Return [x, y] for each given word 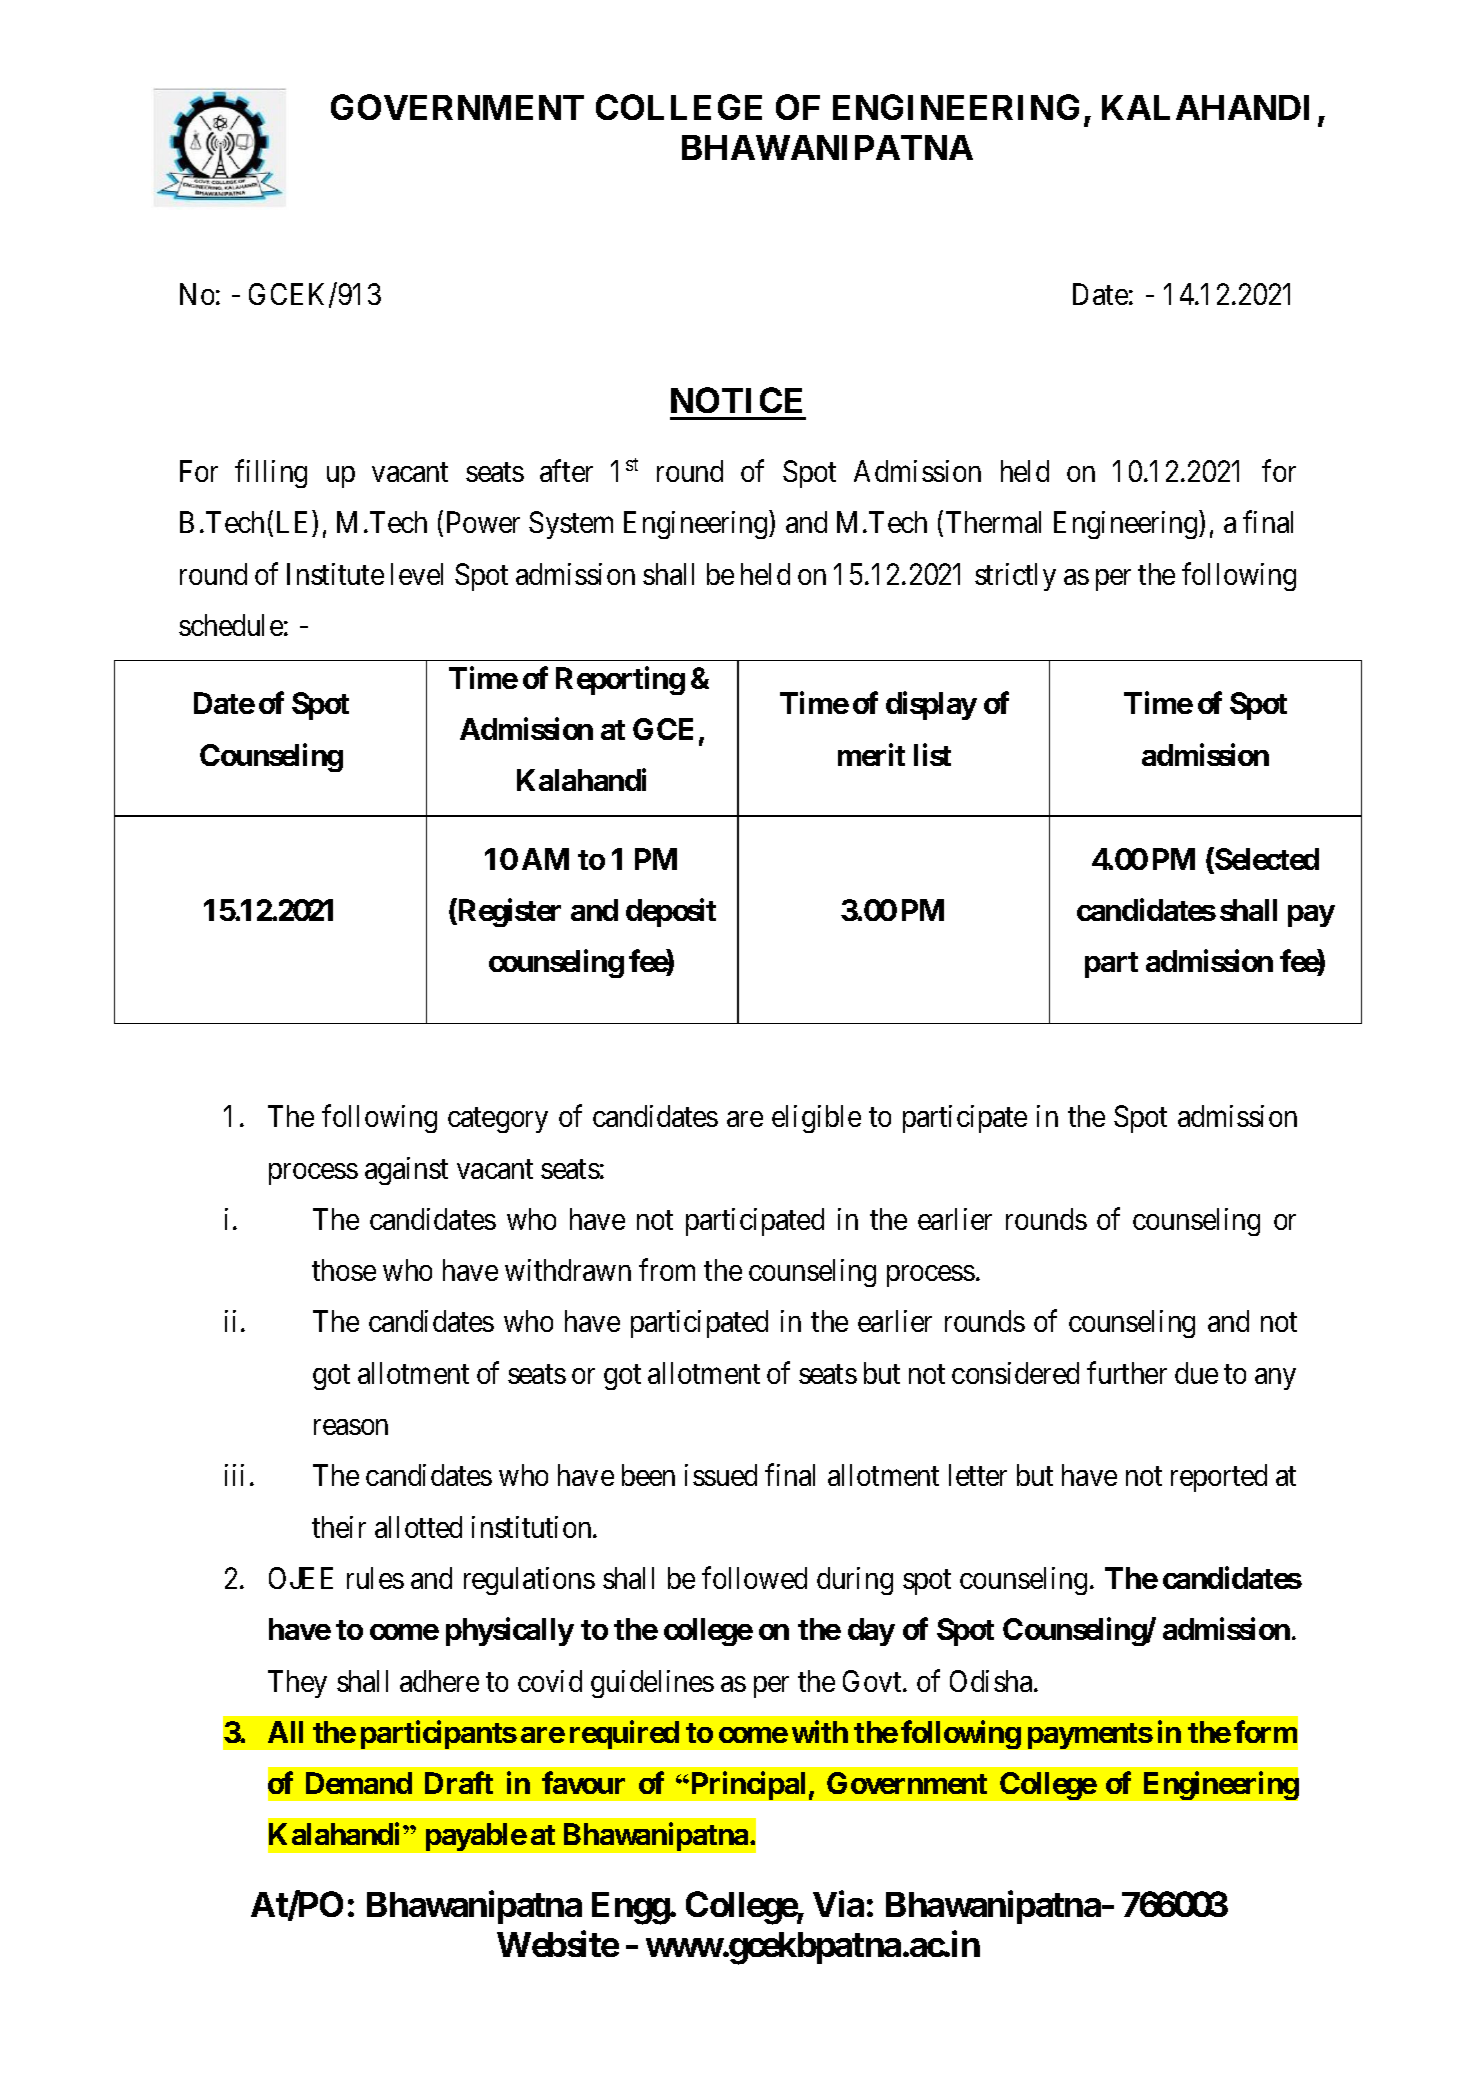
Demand [359, 1783]
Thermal [993, 522]
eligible [816, 1119]
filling [271, 474]
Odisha [992, 1681]
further [1127, 1372]
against [406, 1171]
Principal [746, 1786]
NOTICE [736, 400]
